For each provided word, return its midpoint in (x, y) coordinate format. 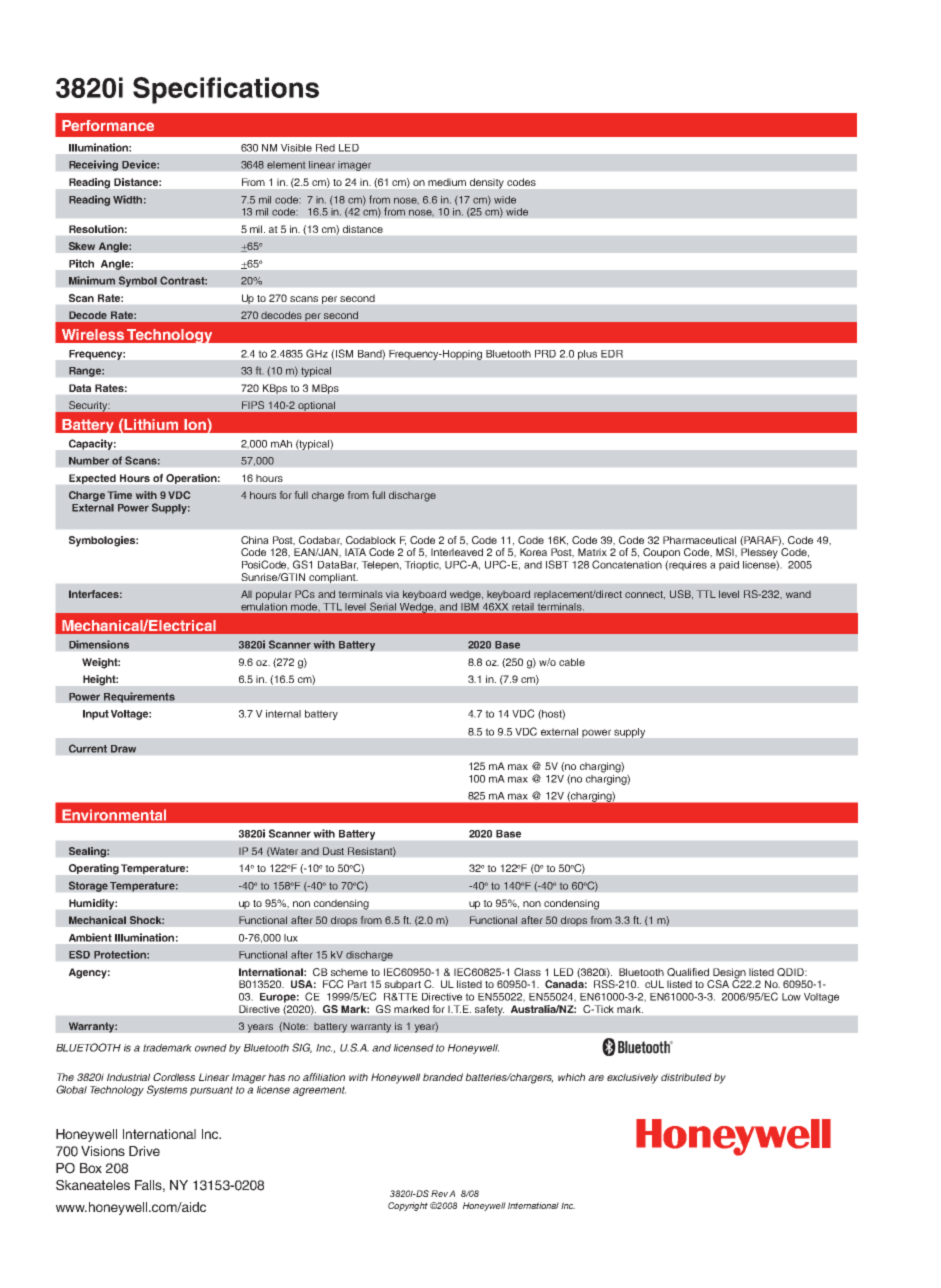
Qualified (688, 972)
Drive (144, 1151)
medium (447, 182)
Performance (108, 125)
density (487, 183)
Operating (94, 869)
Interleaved (457, 552)
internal (283, 714)
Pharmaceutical (699, 540)
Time (120, 495)
